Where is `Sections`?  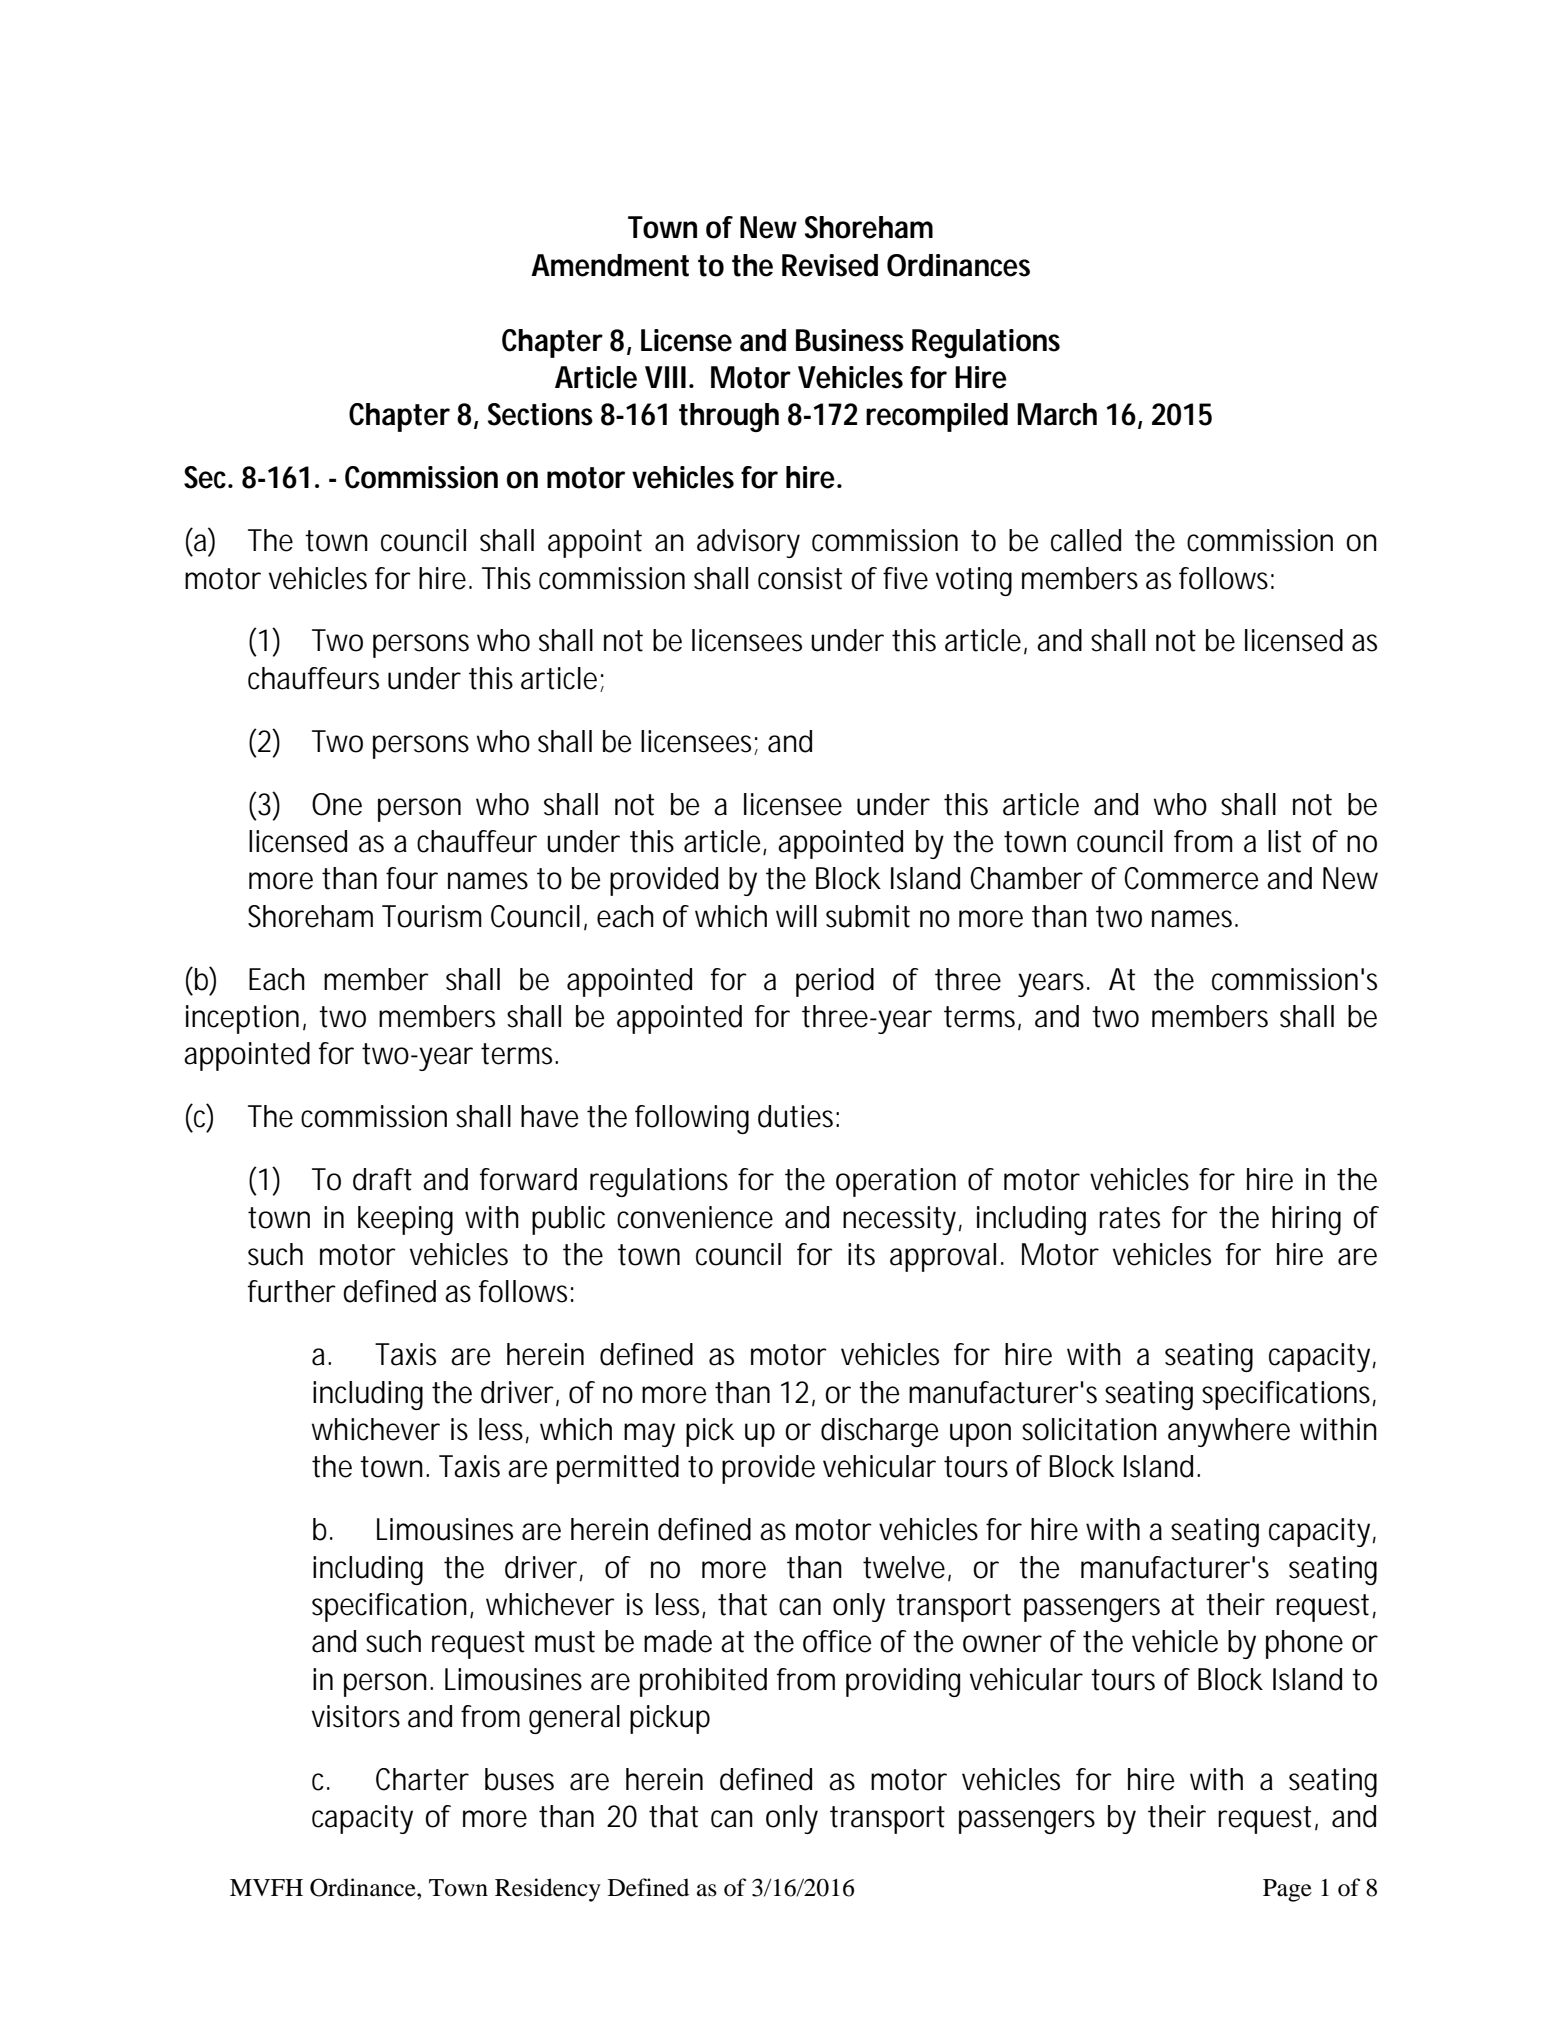
Sections is located at coordinates (540, 414).
